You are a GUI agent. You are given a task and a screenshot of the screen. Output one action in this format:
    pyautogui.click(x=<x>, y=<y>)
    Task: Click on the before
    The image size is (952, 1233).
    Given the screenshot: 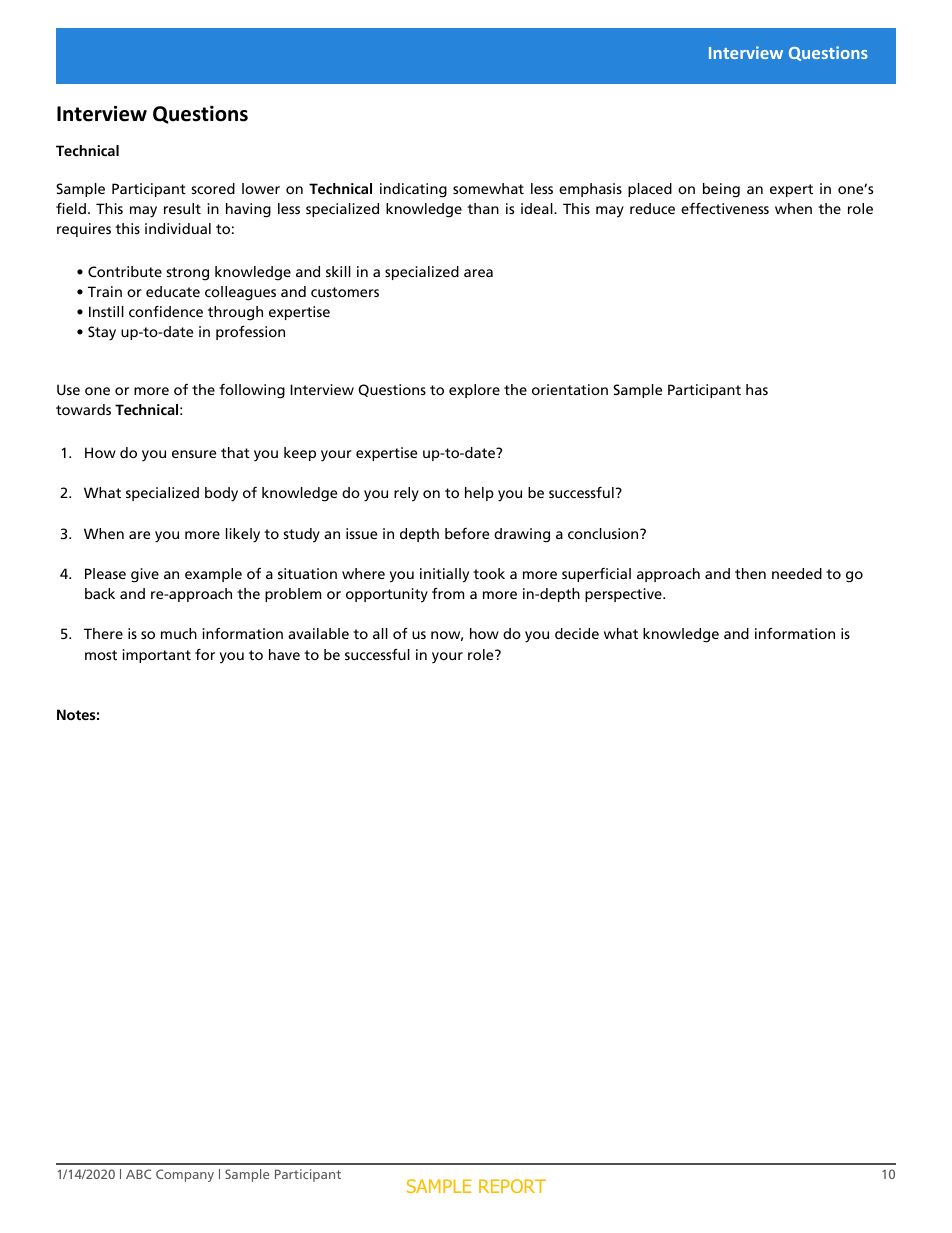 What is the action you would take?
    pyautogui.click(x=467, y=533)
